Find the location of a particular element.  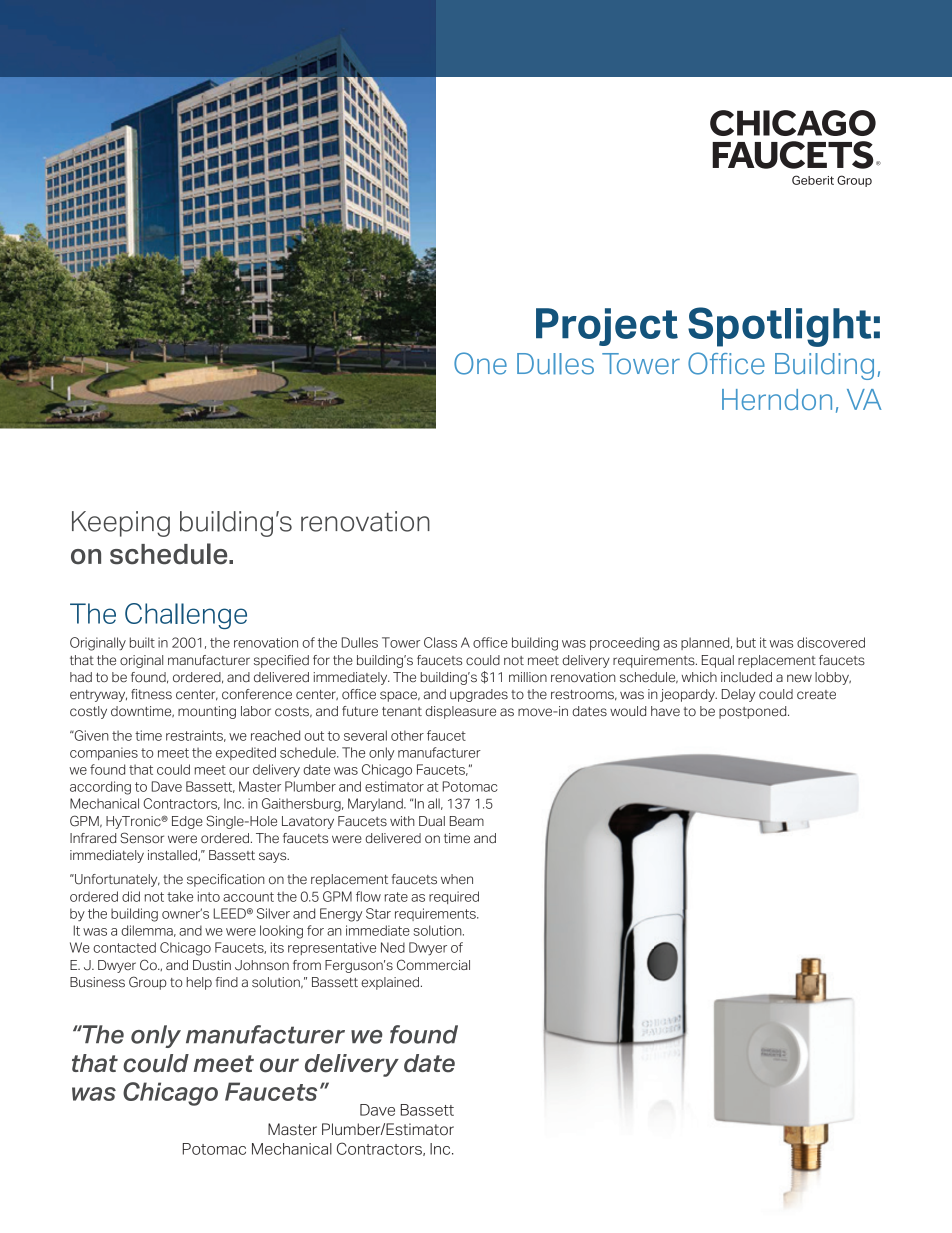

Equal is located at coordinates (718, 661).
